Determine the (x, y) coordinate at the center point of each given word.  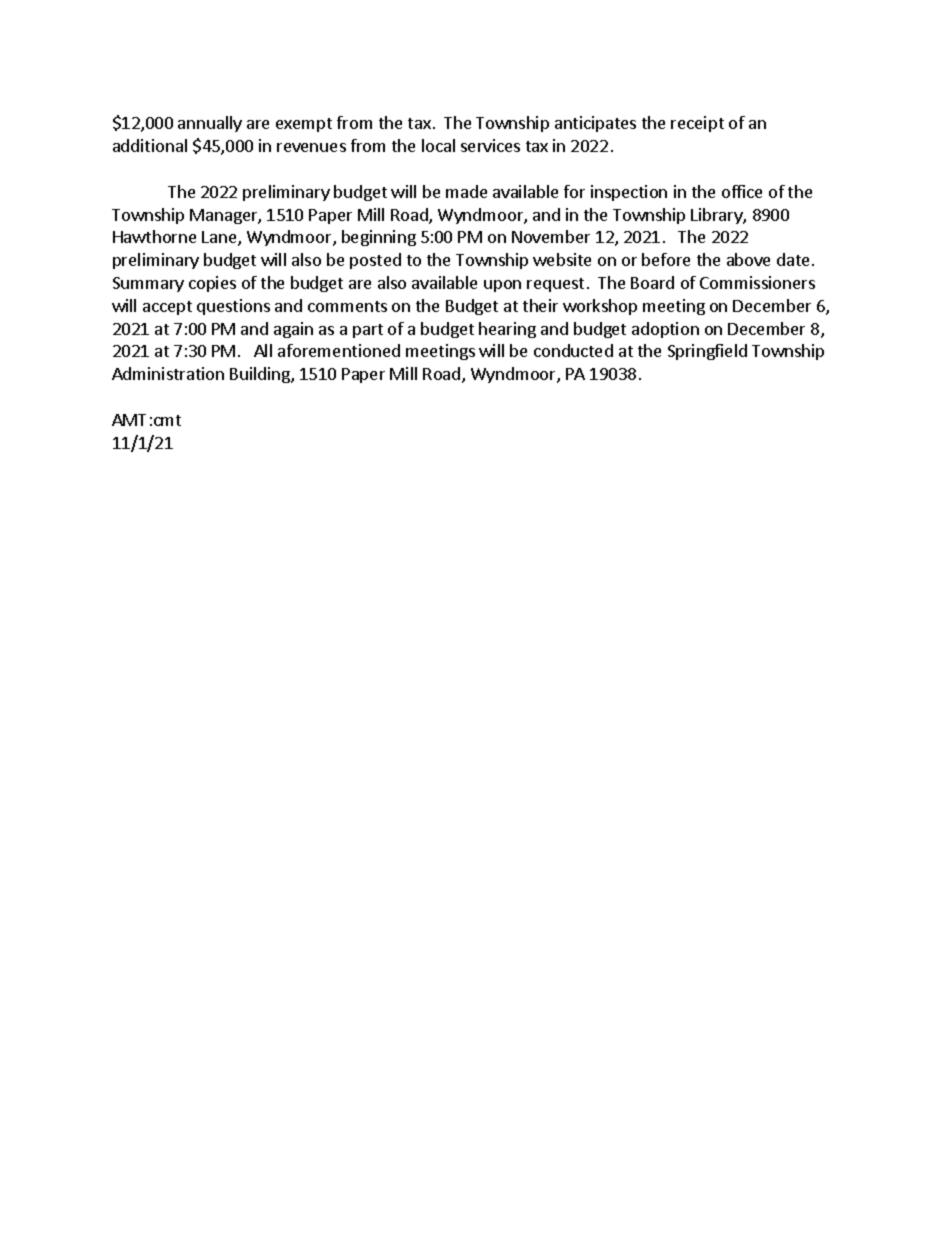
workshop (600, 307)
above (748, 259)
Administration (168, 373)
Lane (220, 238)
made (466, 191)
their (540, 305)
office (742, 191)
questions (233, 307)
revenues (311, 147)
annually (210, 124)
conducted (573, 350)
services (490, 145)
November (551, 236)
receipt (697, 124)
